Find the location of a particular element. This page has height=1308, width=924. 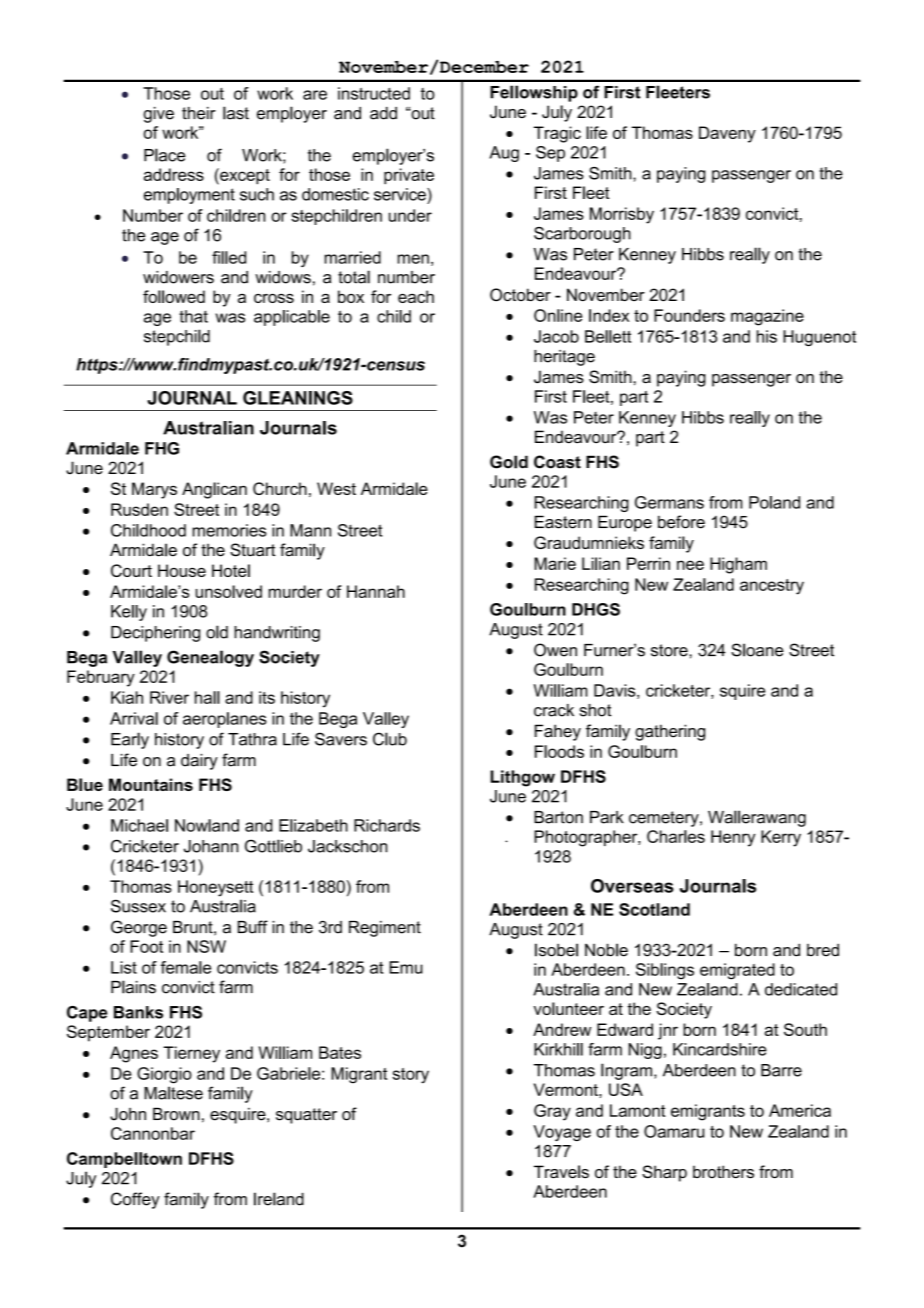

Owen is located at coordinates (555, 650).
